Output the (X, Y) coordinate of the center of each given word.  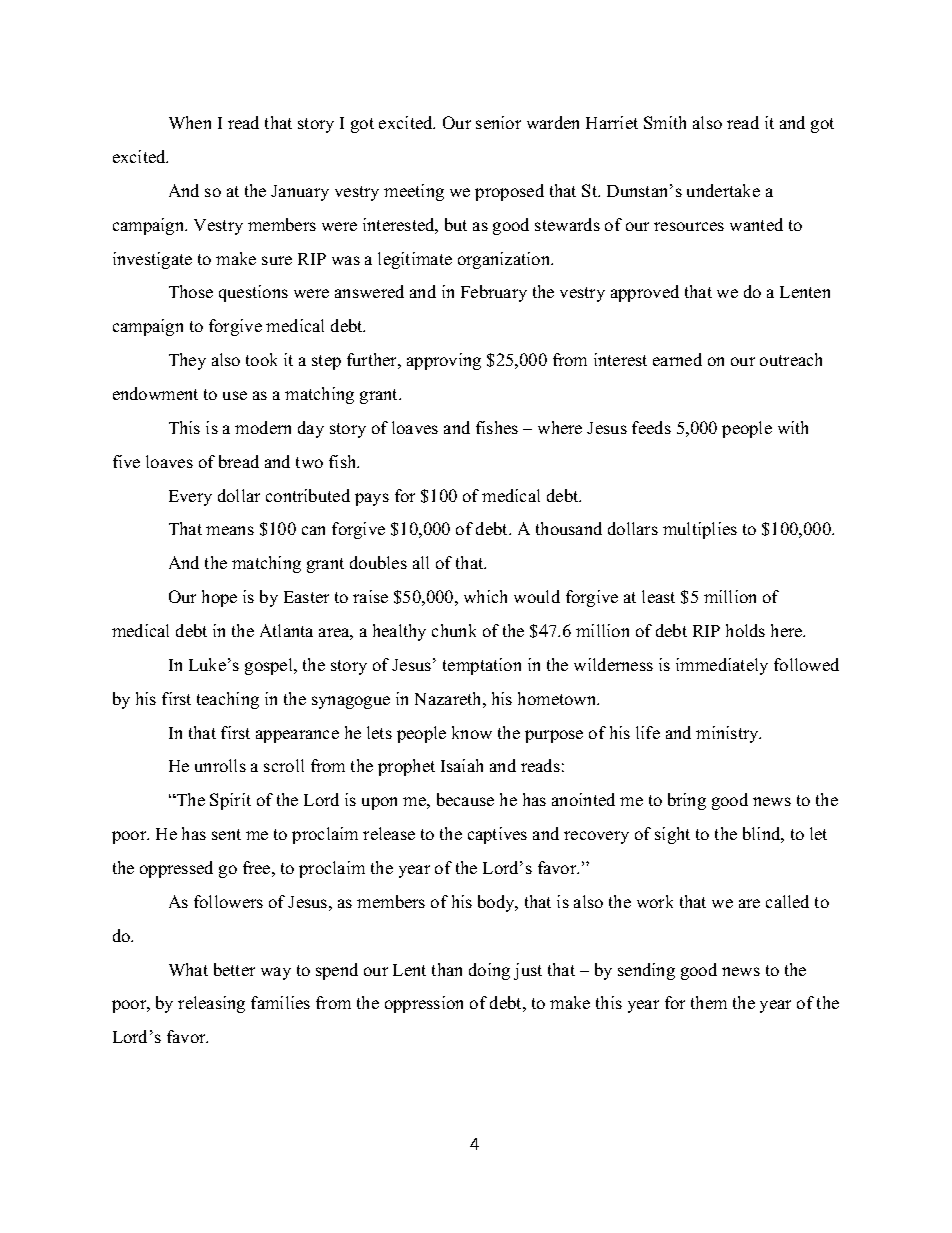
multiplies (700, 530)
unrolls (220, 765)
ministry (728, 734)
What (188, 969)
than (447, 969)
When (190, 122)
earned (677, 359)
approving (444, 361)
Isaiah (462, 765)
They (187, 361)
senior (498, 122)
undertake (723, 190)
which (485, 596)
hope (219, 598)
